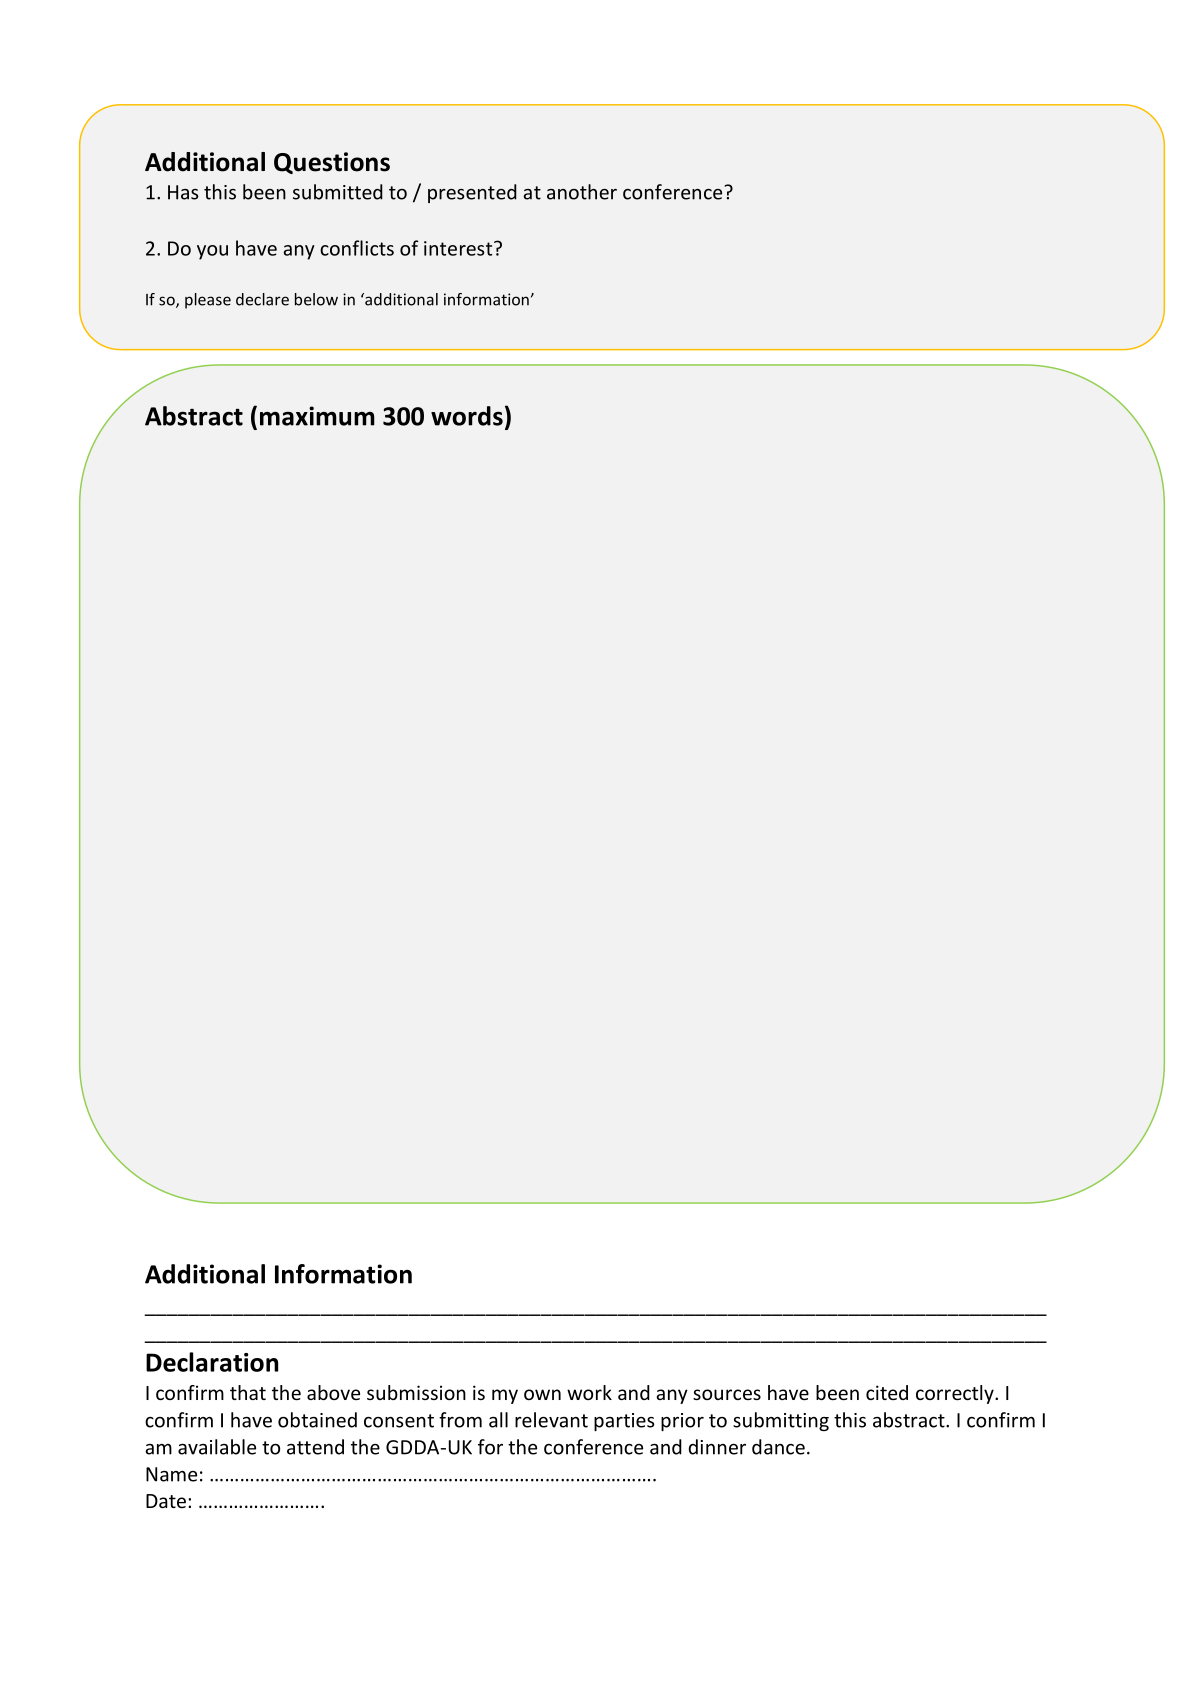 This screenshot has width=1196, height=1690. What do you see at coordinates (212, 1362) in the screenshot?
I see `Declaration` at bounding box center [212, 1362].
